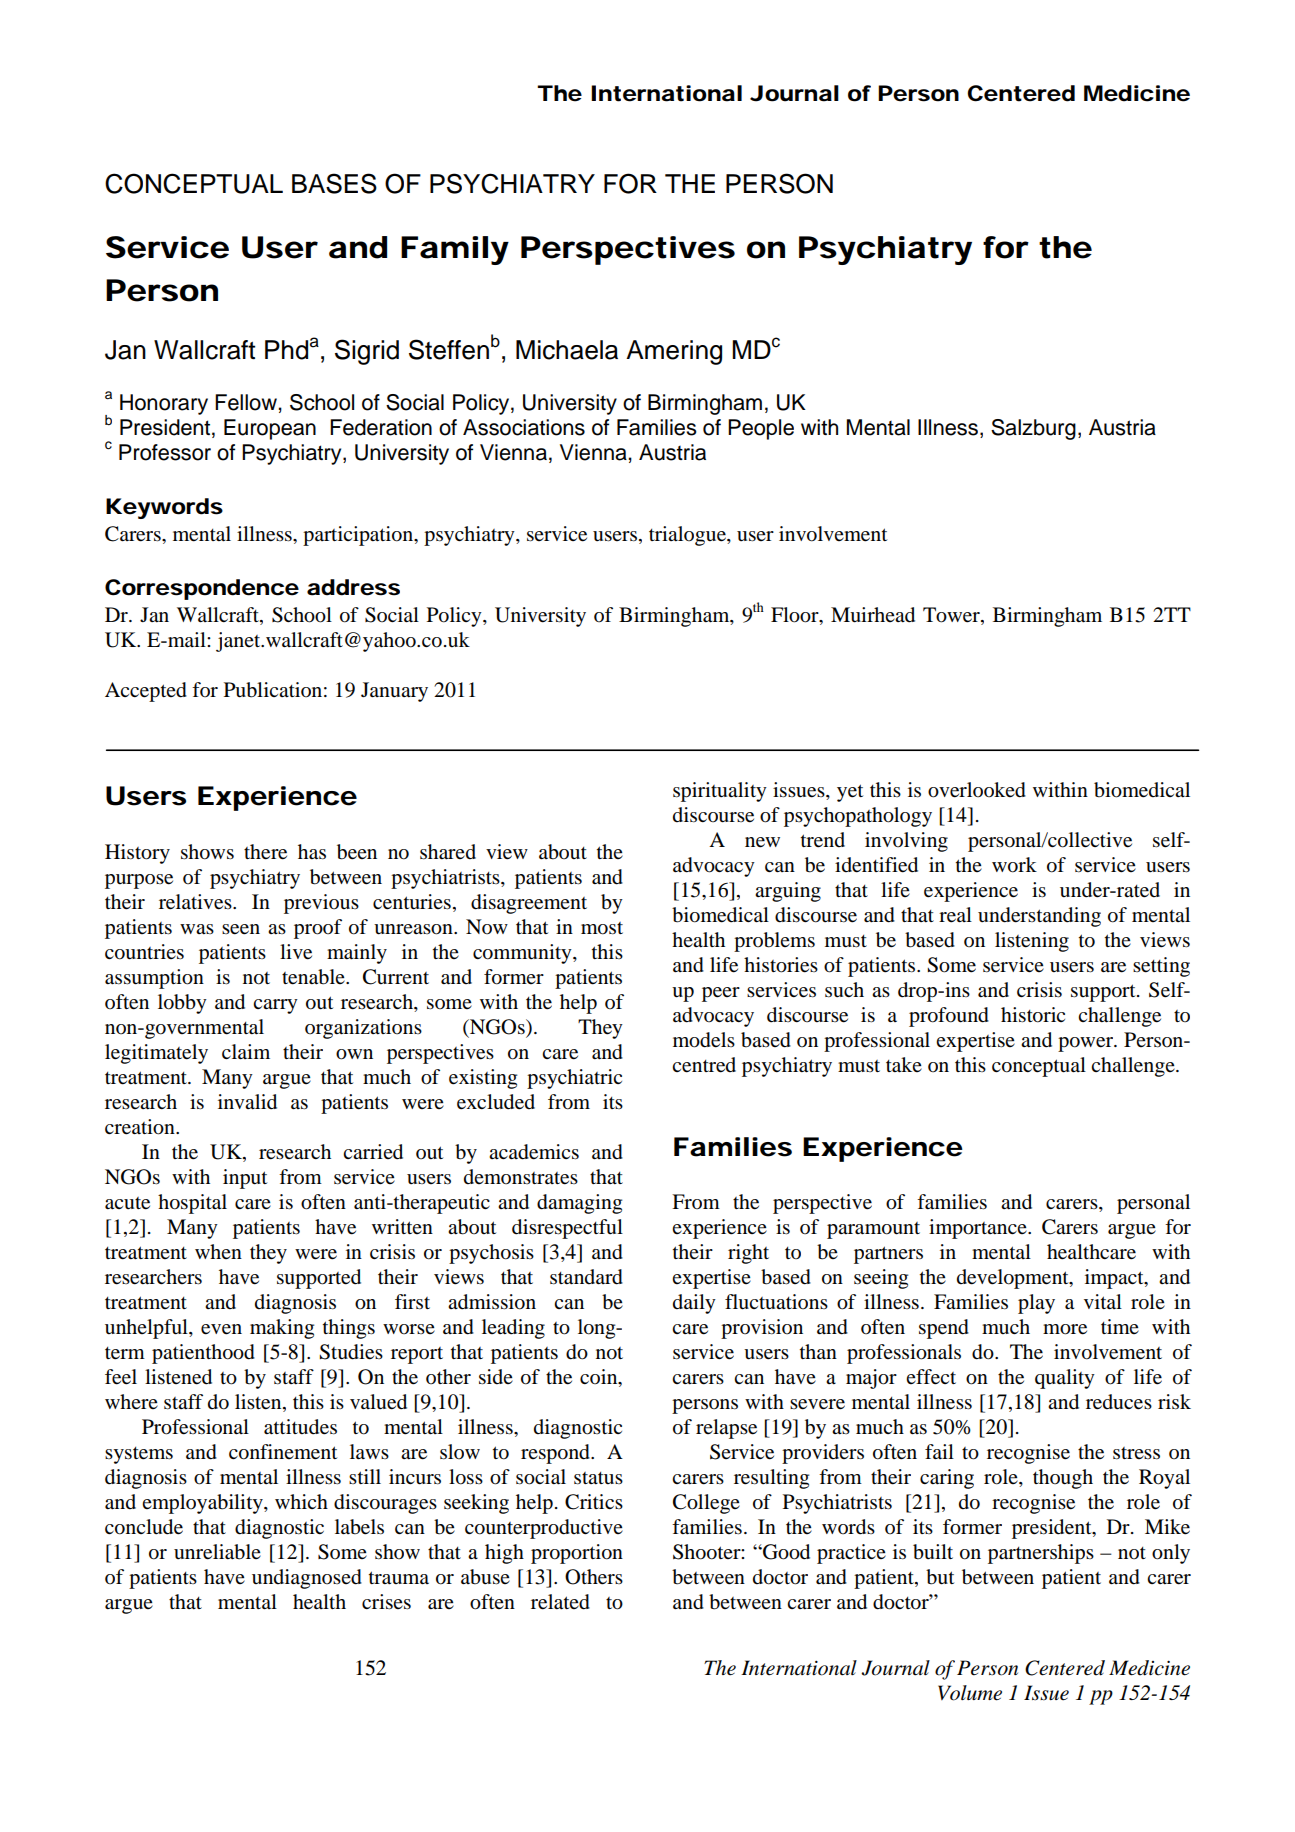 Image resolution: width=1295 pixels, height=1832 pixels. I want to click on People, so click(761, 429).
